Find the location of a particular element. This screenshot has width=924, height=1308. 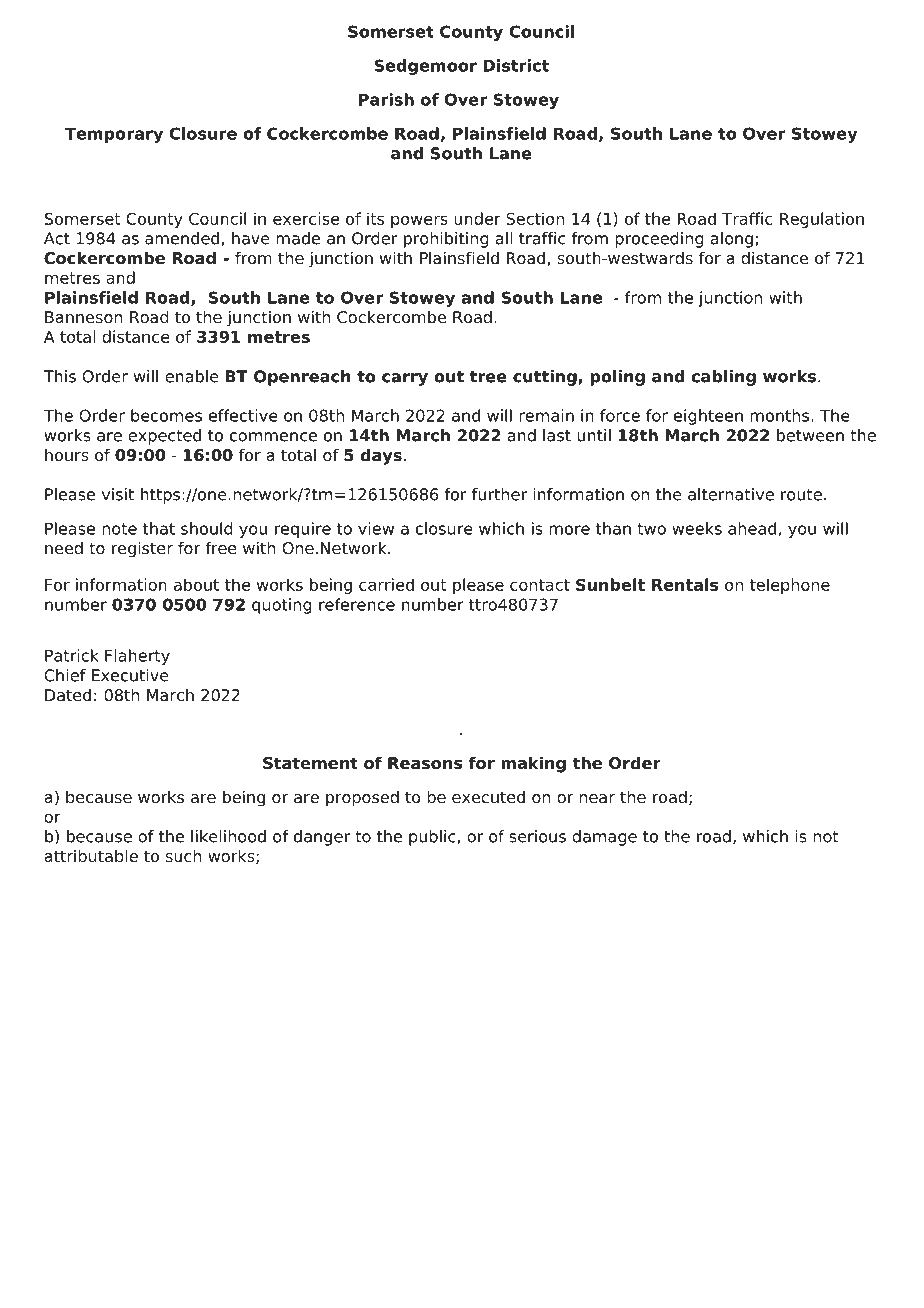

such is located at coordinates (183, 856).
